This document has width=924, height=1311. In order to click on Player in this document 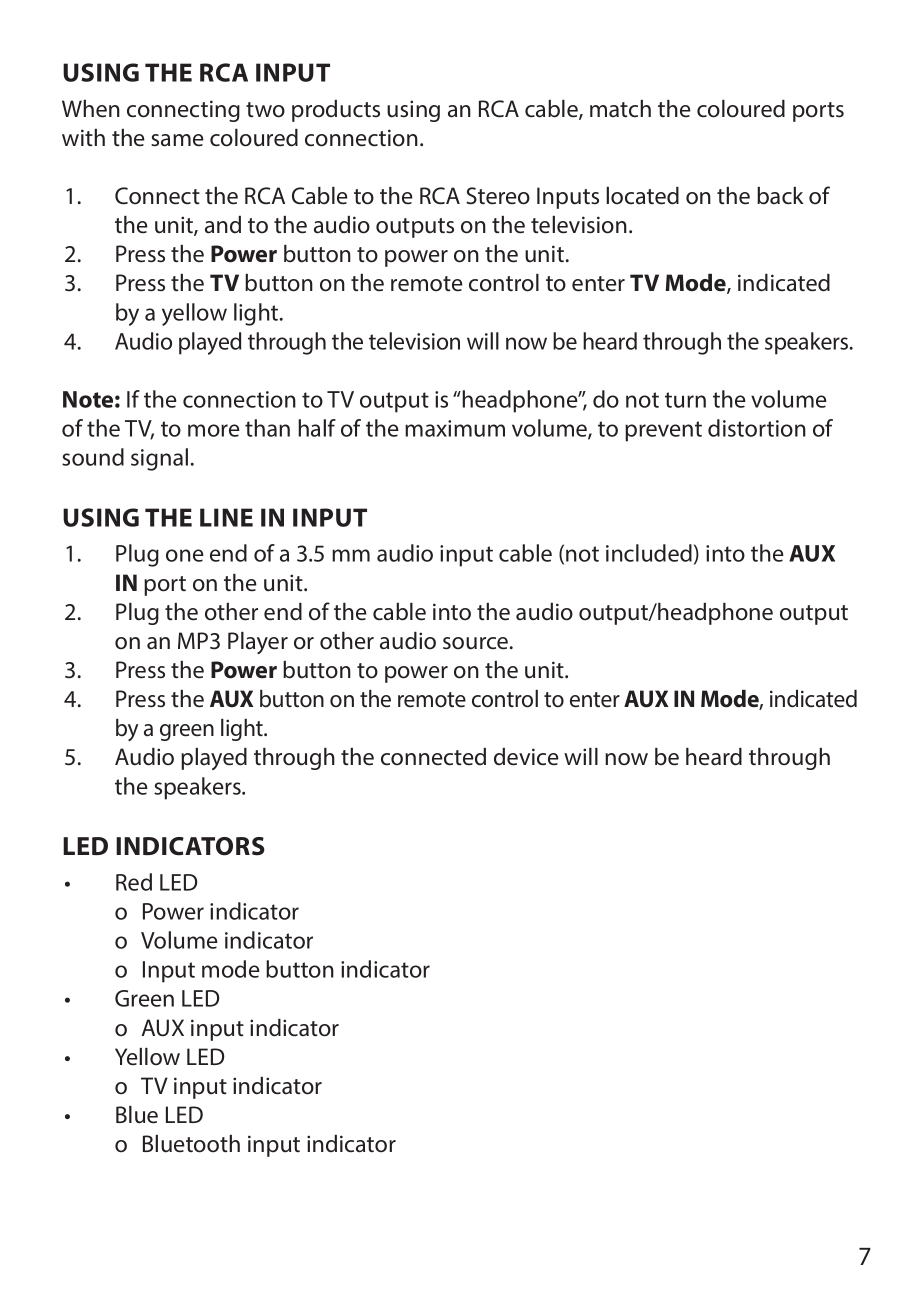, I will do `click(258, 643)`.
